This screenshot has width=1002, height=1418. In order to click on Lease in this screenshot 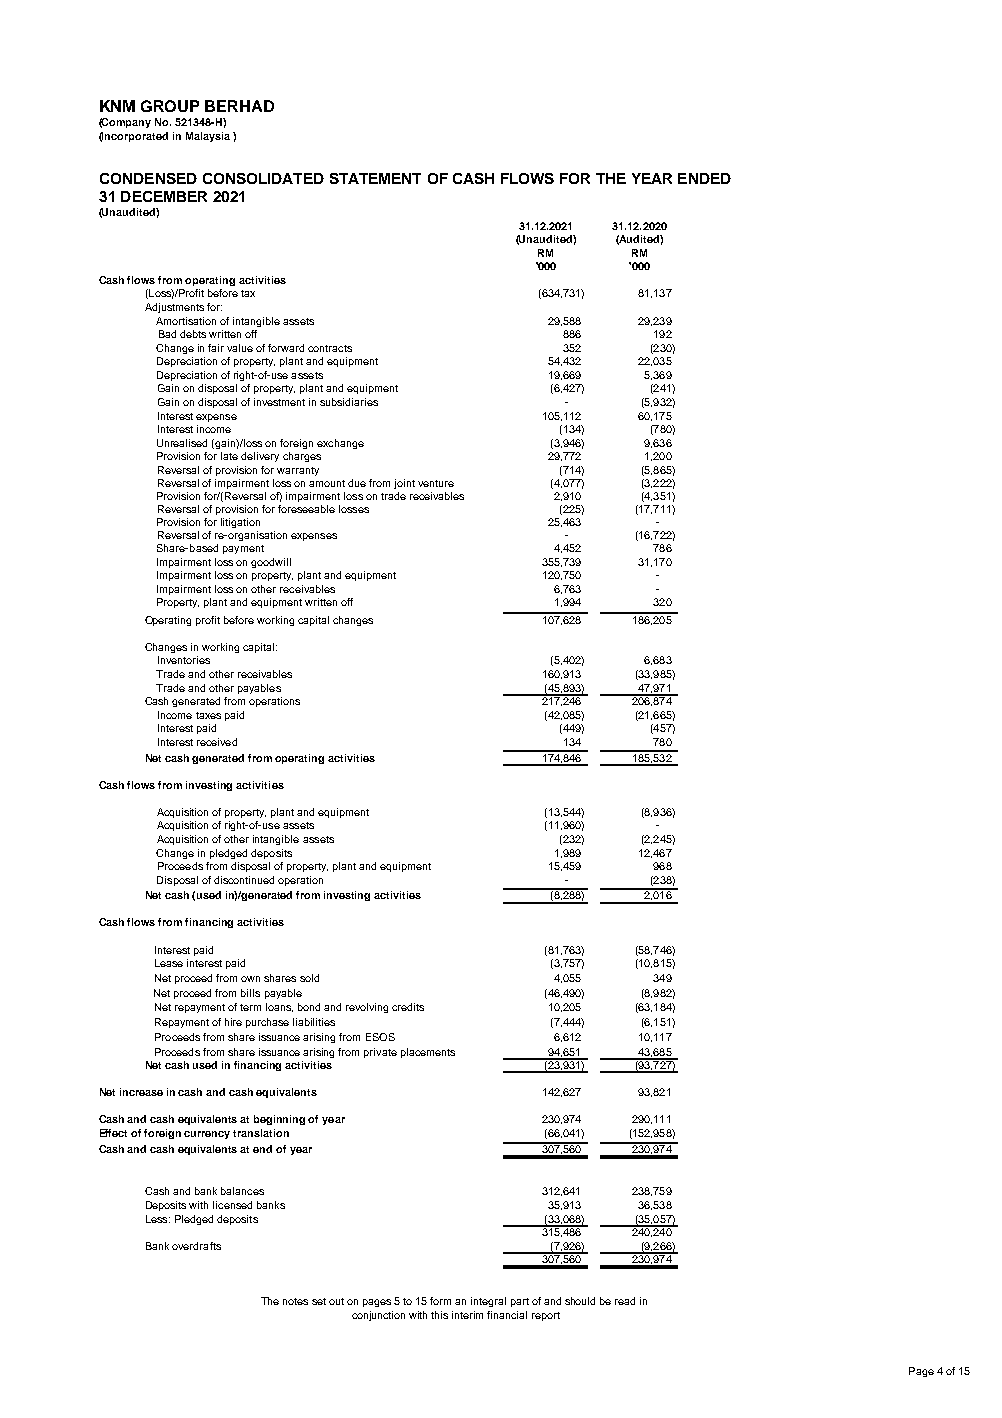, I will do `click(169, 963)`.
